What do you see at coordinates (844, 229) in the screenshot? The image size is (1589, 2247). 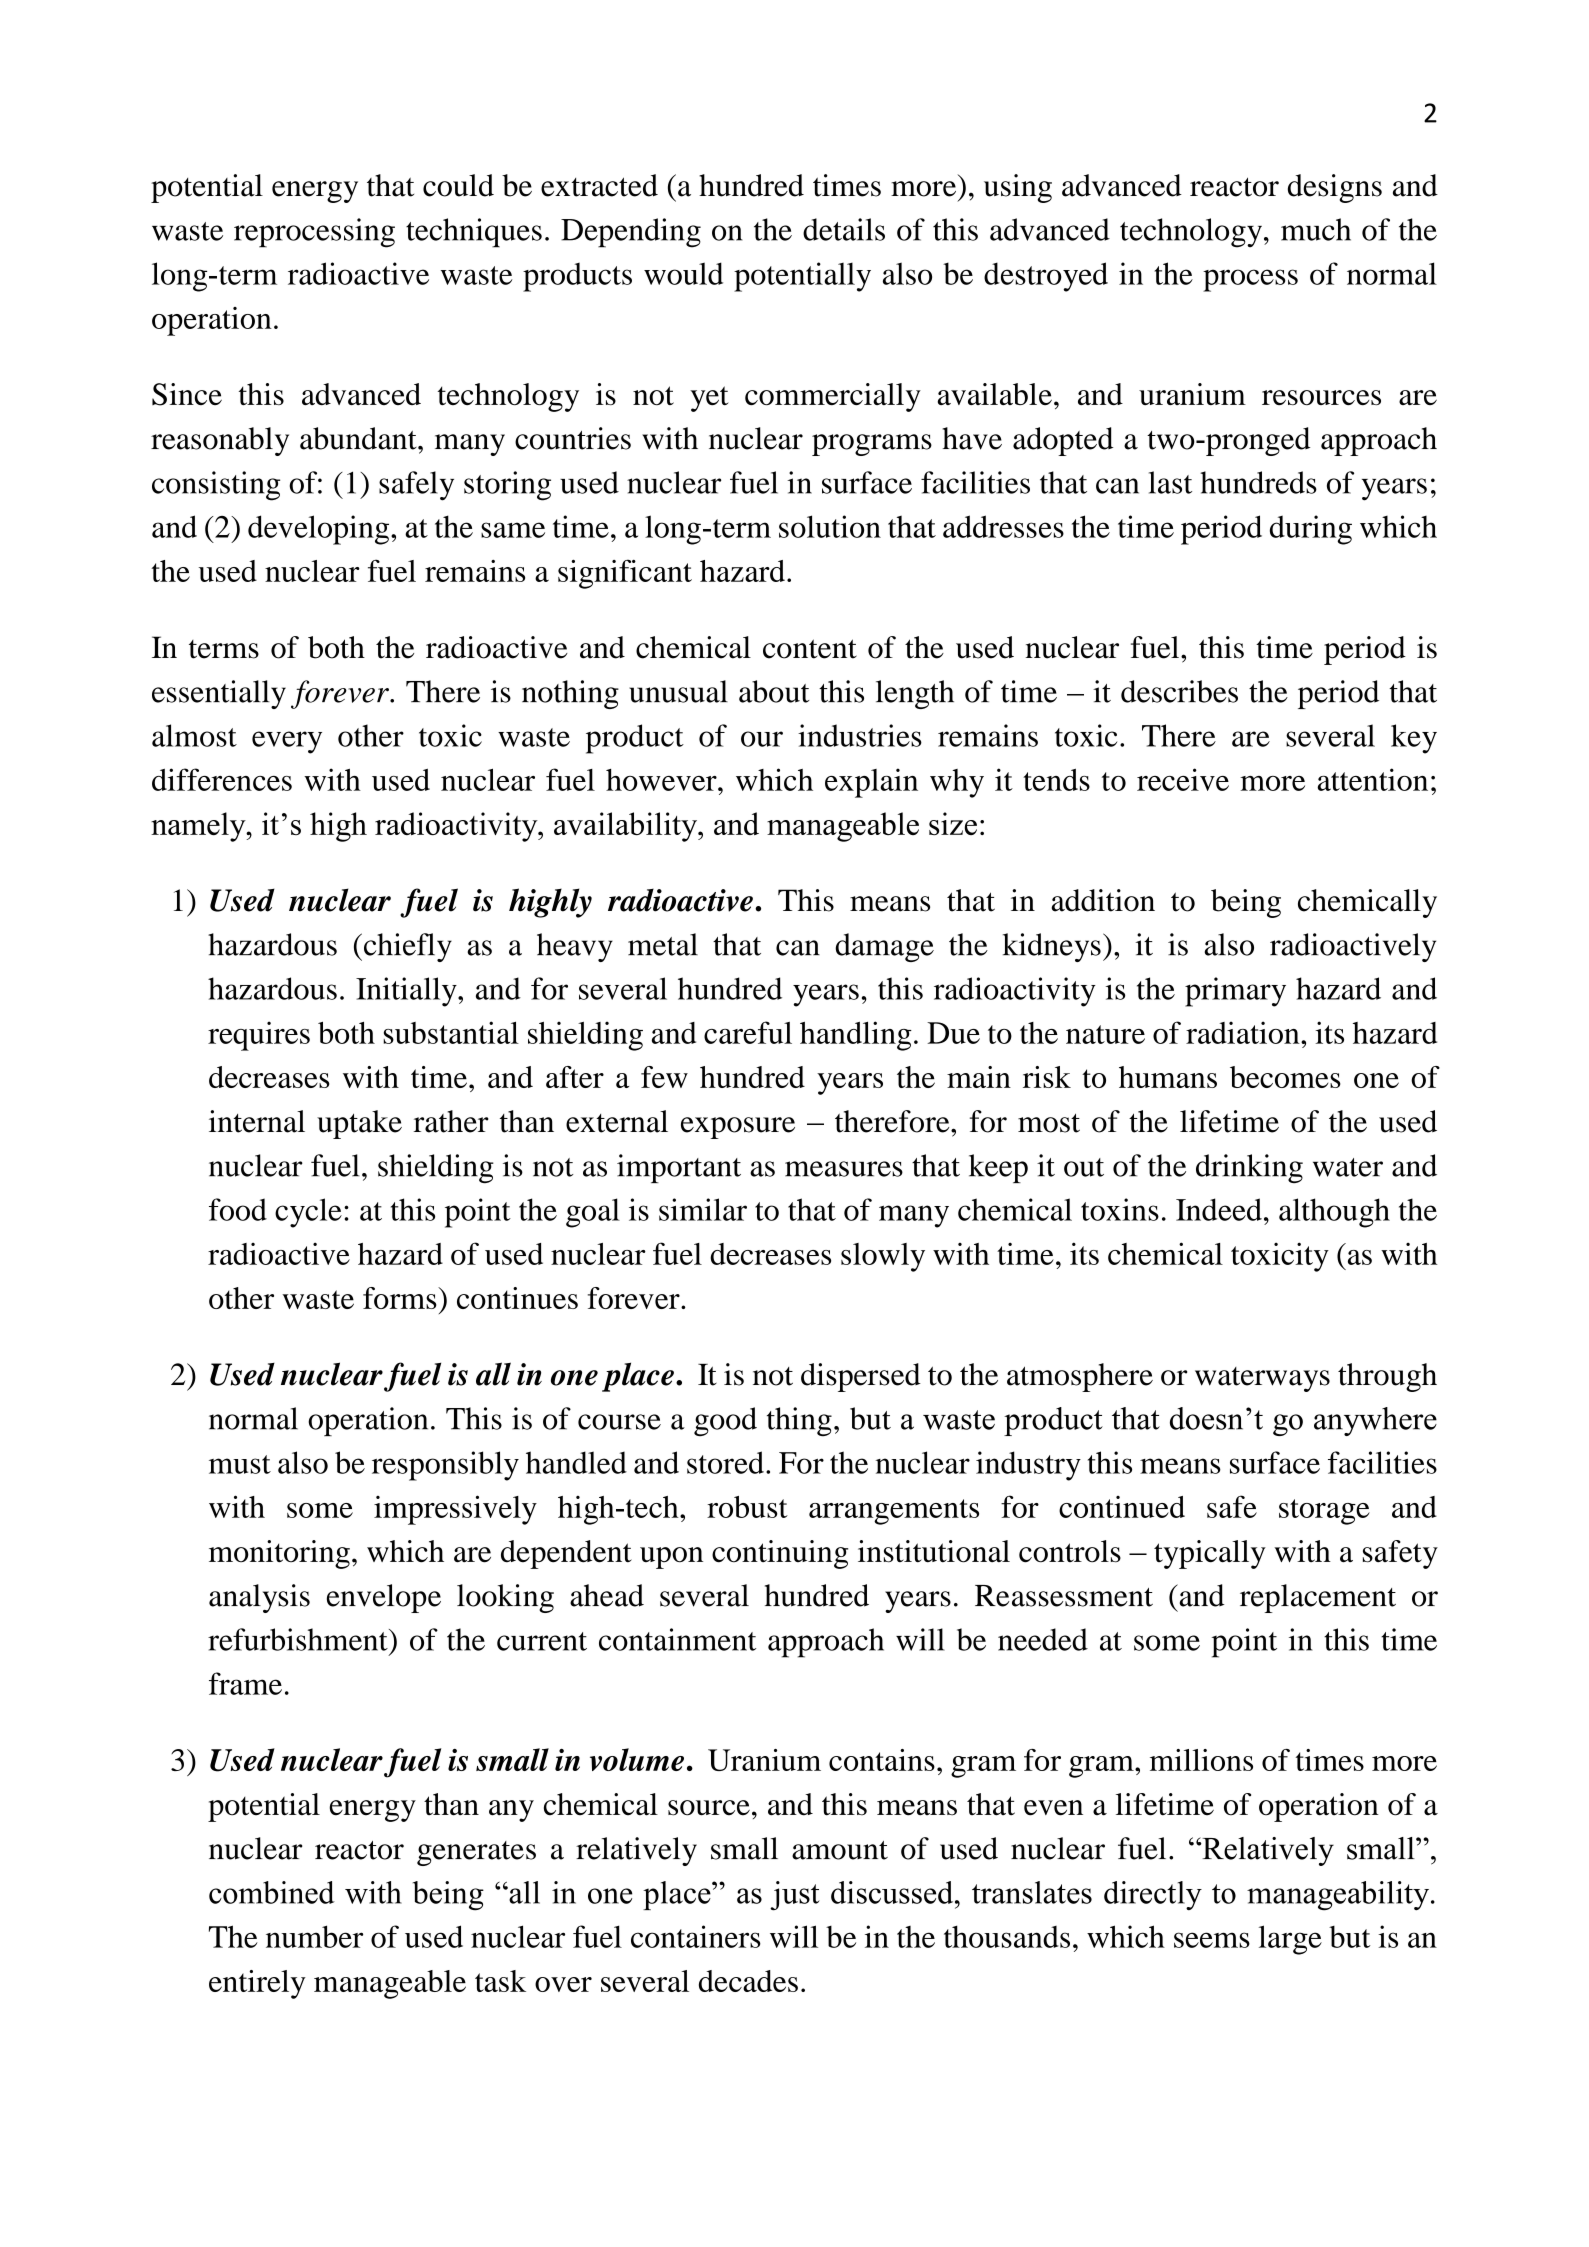 I see `details` at bounding box center [844, 229].
